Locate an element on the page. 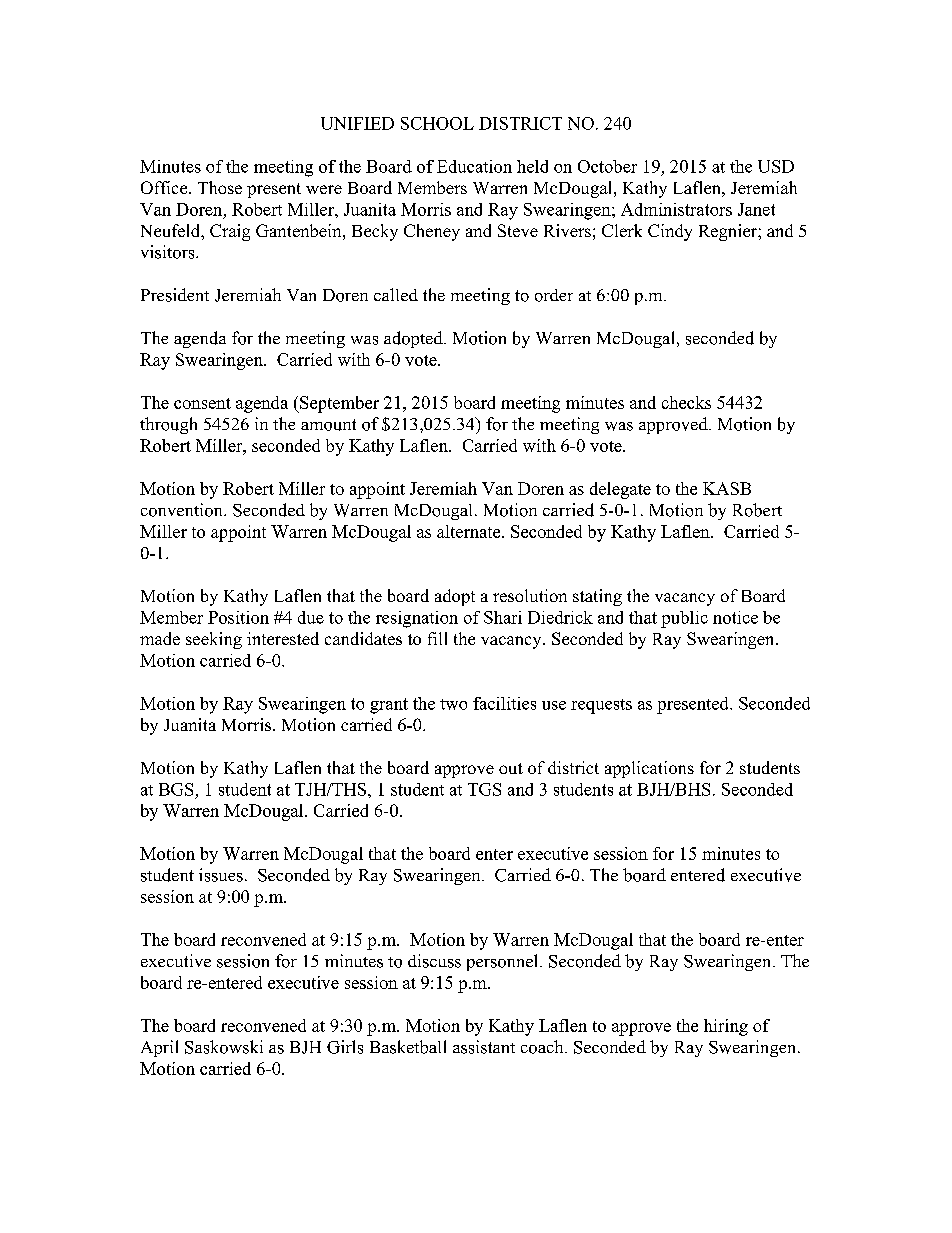 The height and width of the document is (1233, 952). April is located at coordinates (159, 1048).
